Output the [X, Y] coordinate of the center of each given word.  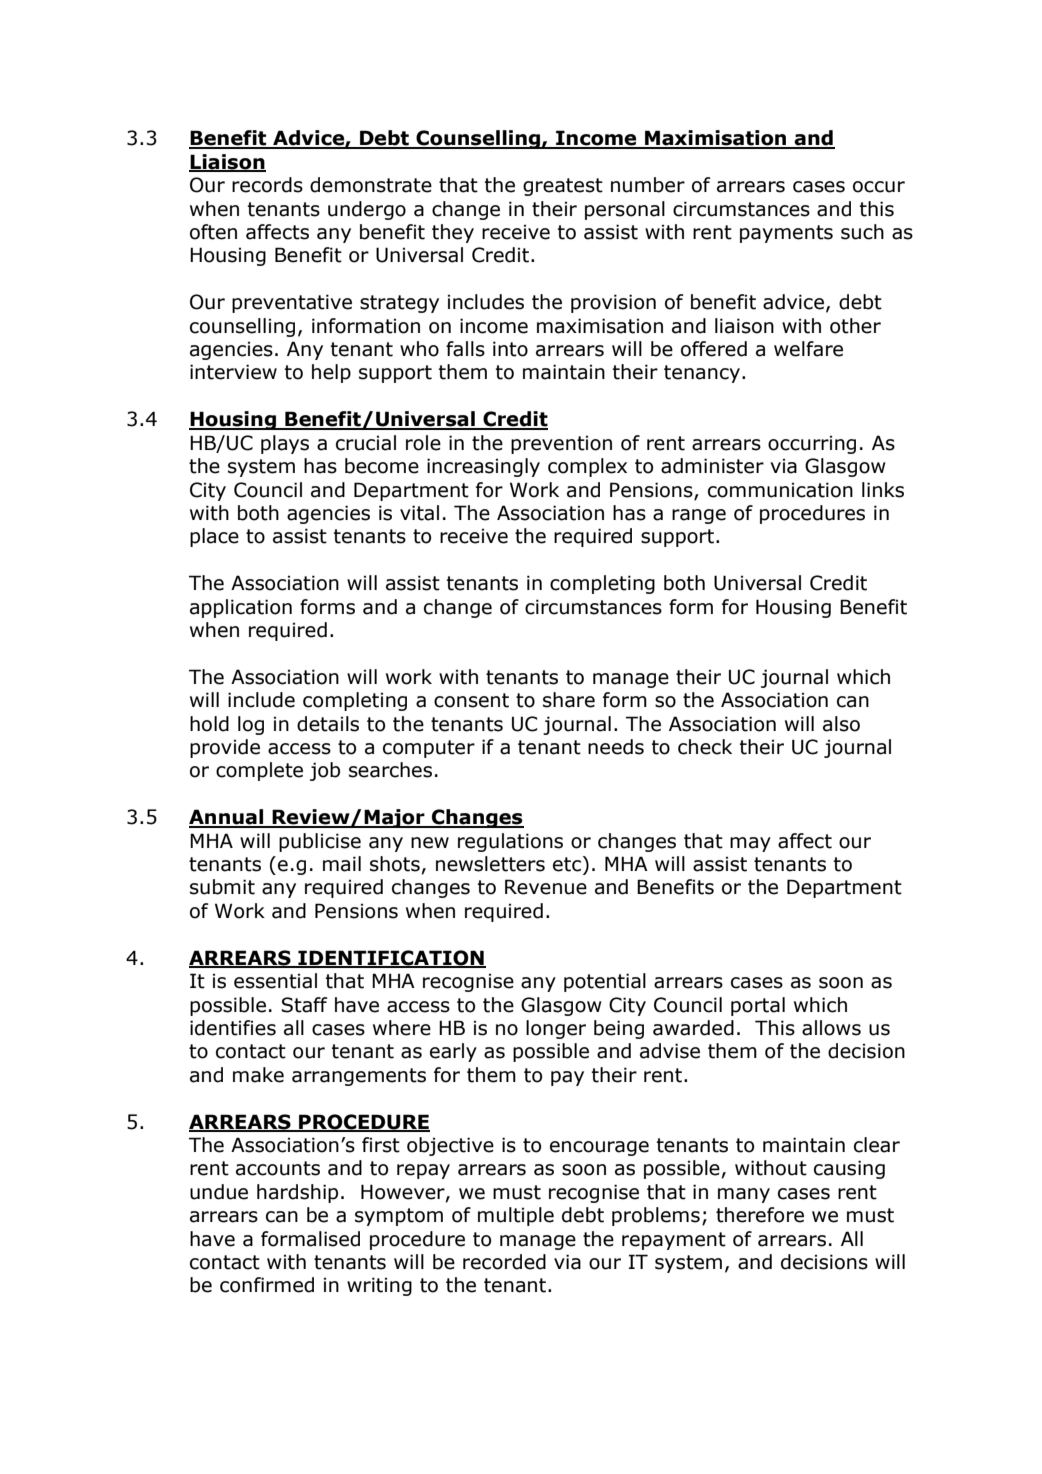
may [750, 844]
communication [780, 490]
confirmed [267, 1285]
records [267, 185]
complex [587, 467]
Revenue [546, 887]
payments [786, 234]
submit [222, 887]
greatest [563, 187]
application [241, 608]
